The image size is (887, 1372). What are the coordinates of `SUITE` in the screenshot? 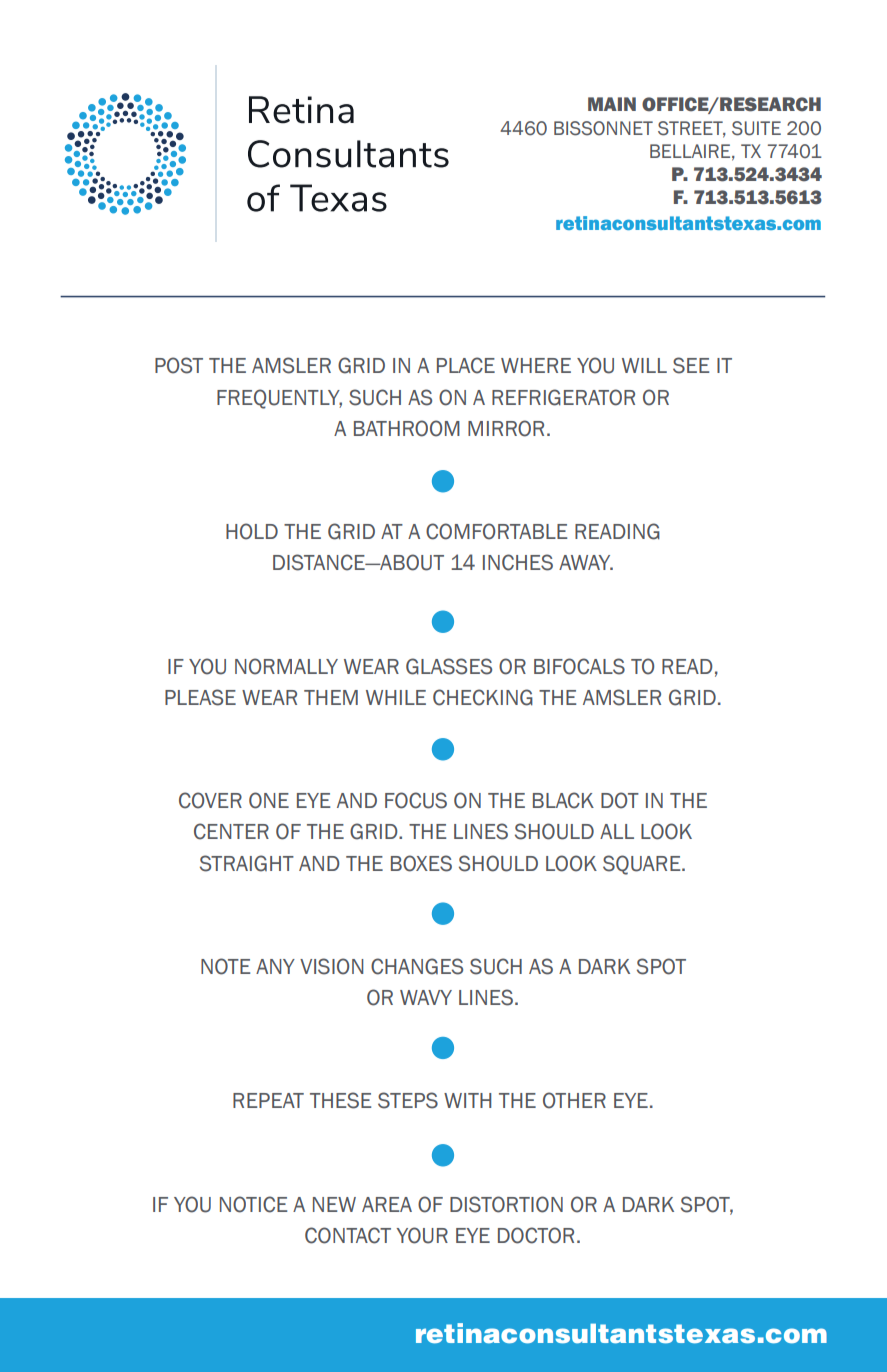 It's located at (756, 128).
